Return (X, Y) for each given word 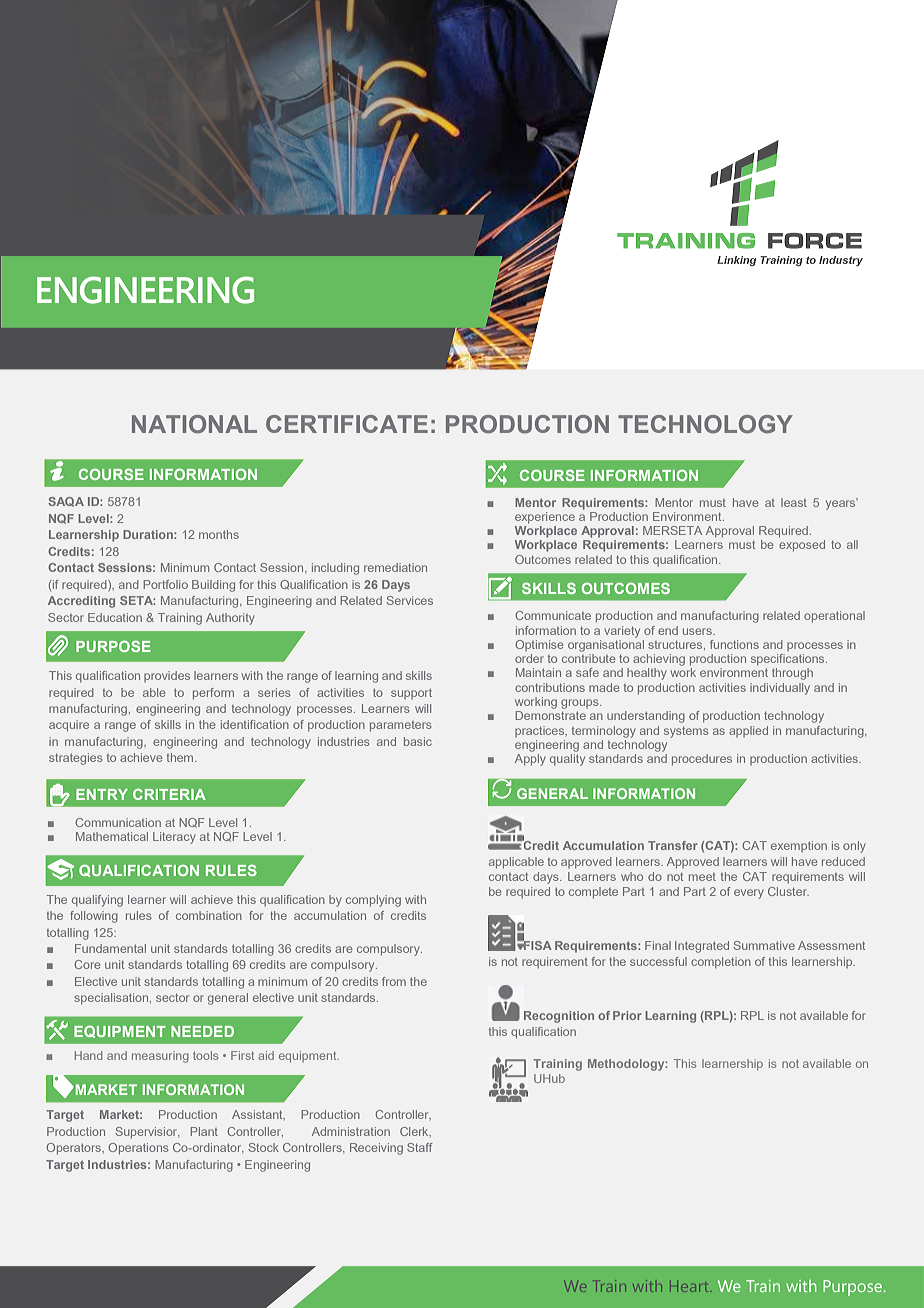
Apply (530, 760)
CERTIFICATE (347, 424)
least (794, 502)
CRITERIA (169, 794)
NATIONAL (194, 424)
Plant (204, 1131)
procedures (702, 760)
